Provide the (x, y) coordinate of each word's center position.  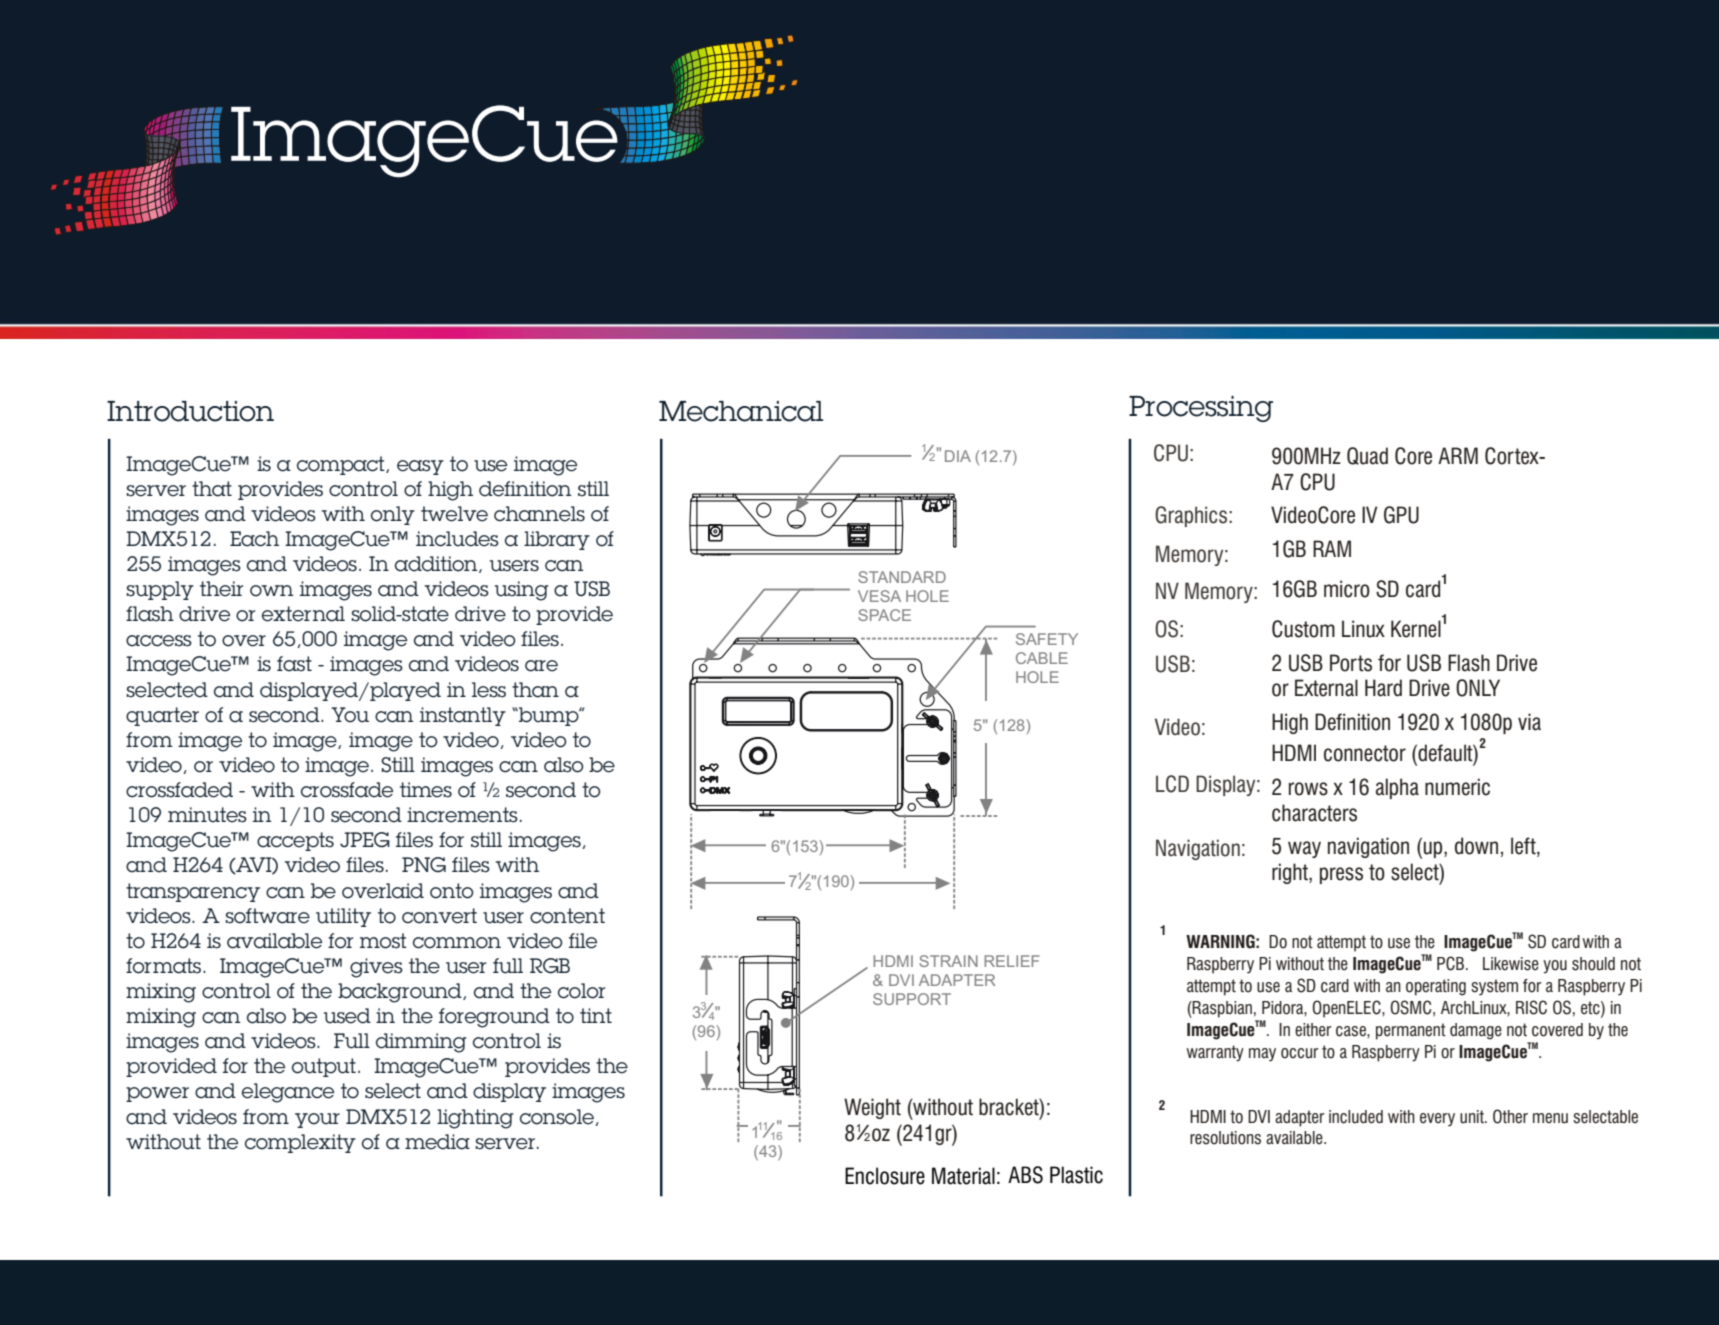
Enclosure (885, 1176)
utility (343, 917)
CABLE (1042, 658)
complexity (300, 1143)
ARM (1458, 455)
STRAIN (948, 961)
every (1437, 1120)
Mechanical (741, 411)
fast (294, 664)
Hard (1383, 688)
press (1341, 875)
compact (342, 465)
